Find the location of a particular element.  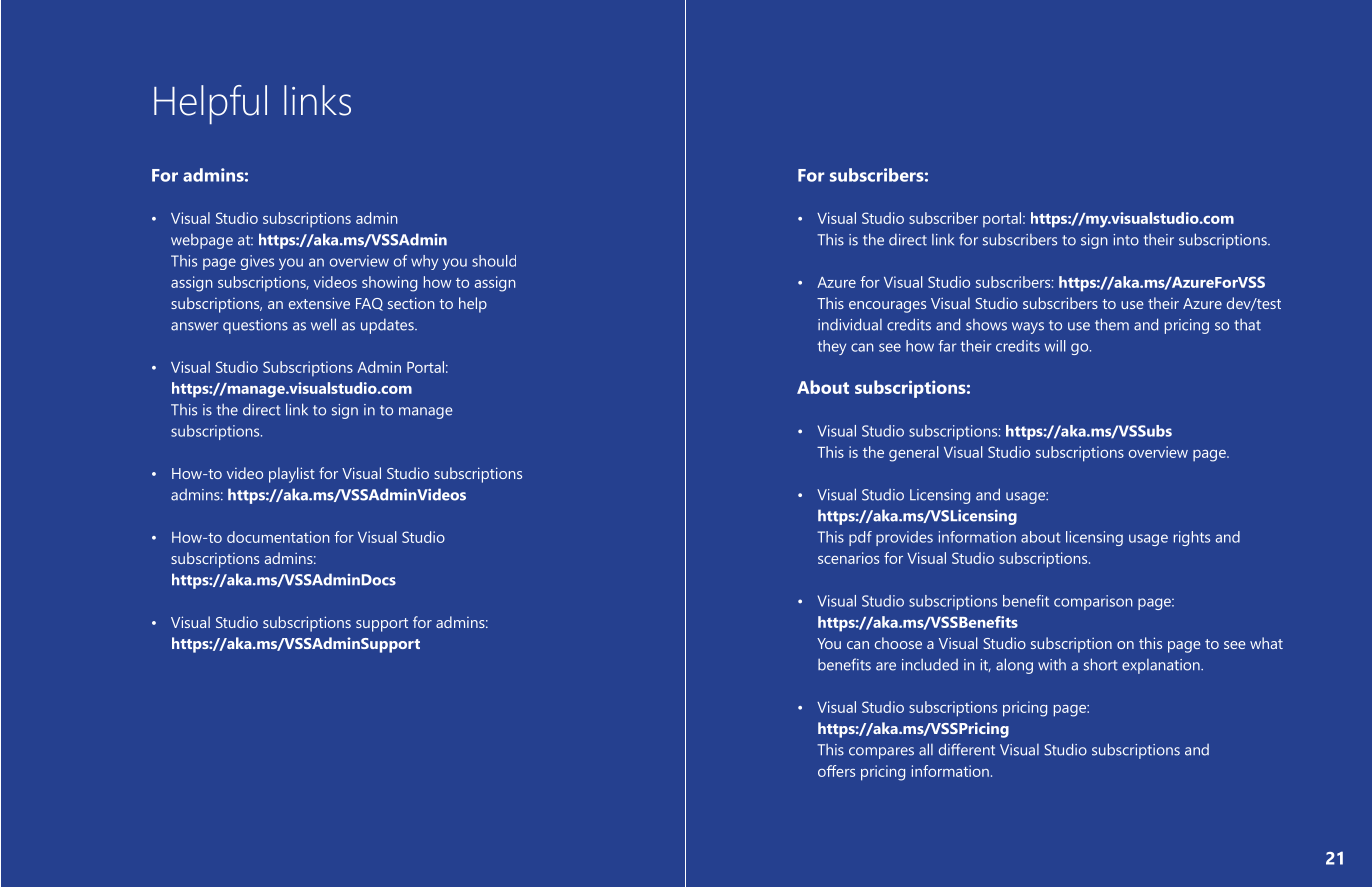

should is located at coordinates (494, 261).
